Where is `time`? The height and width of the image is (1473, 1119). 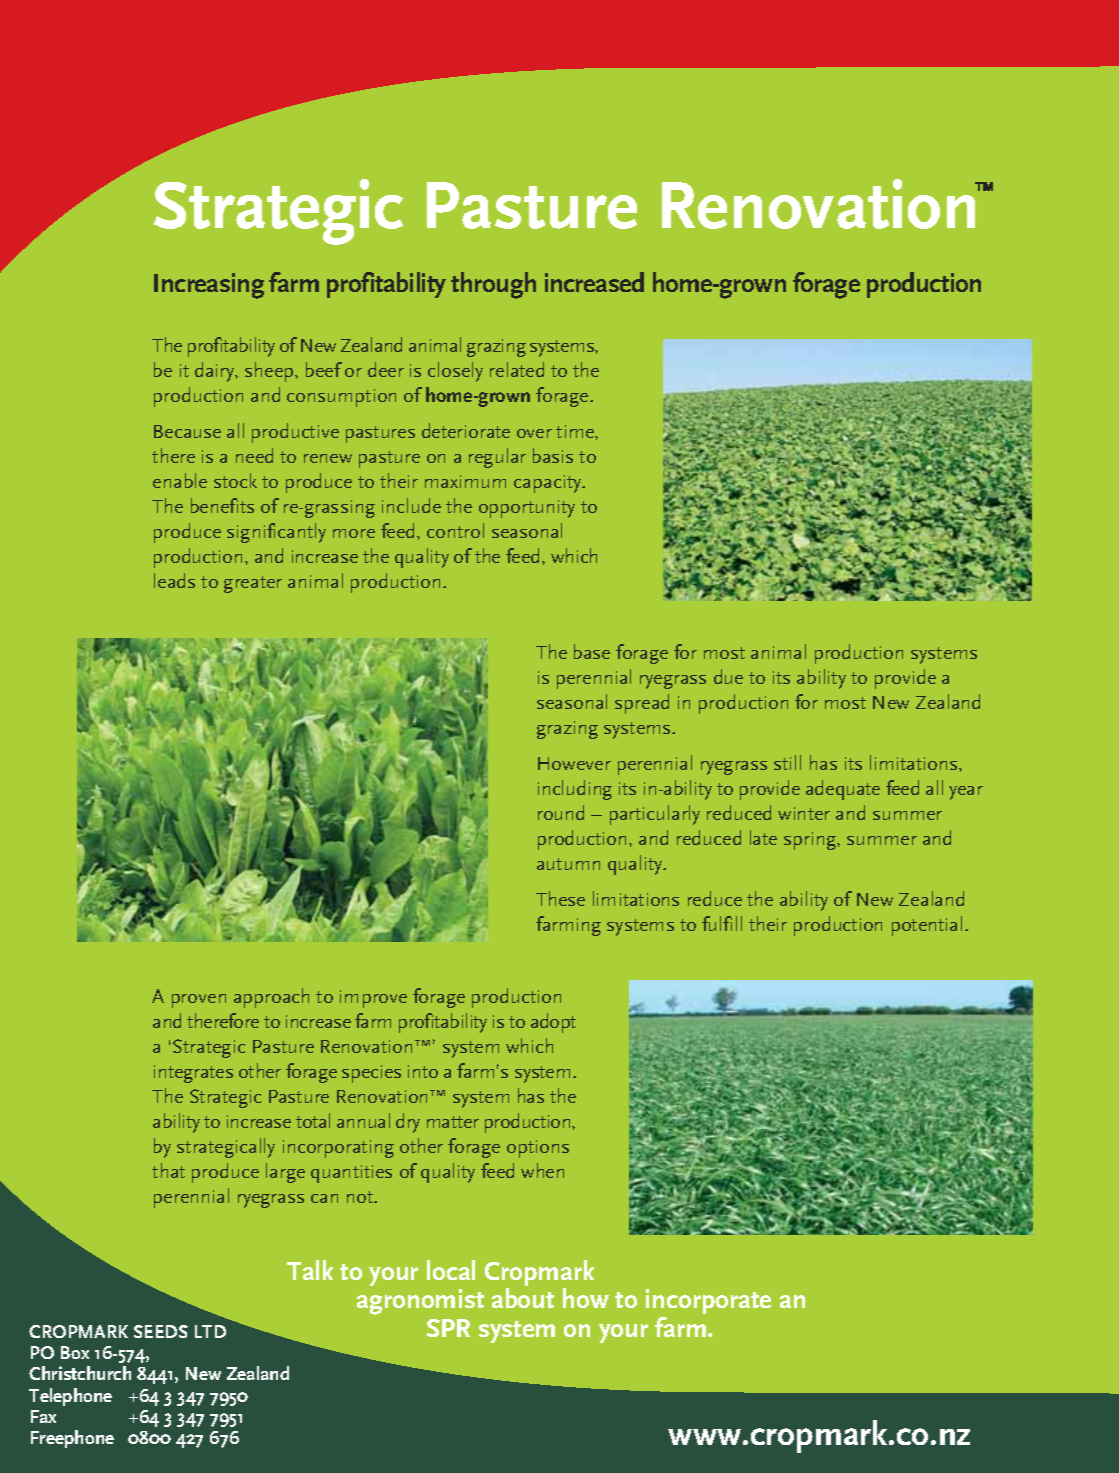
time is located at coordinates (576, 431).
